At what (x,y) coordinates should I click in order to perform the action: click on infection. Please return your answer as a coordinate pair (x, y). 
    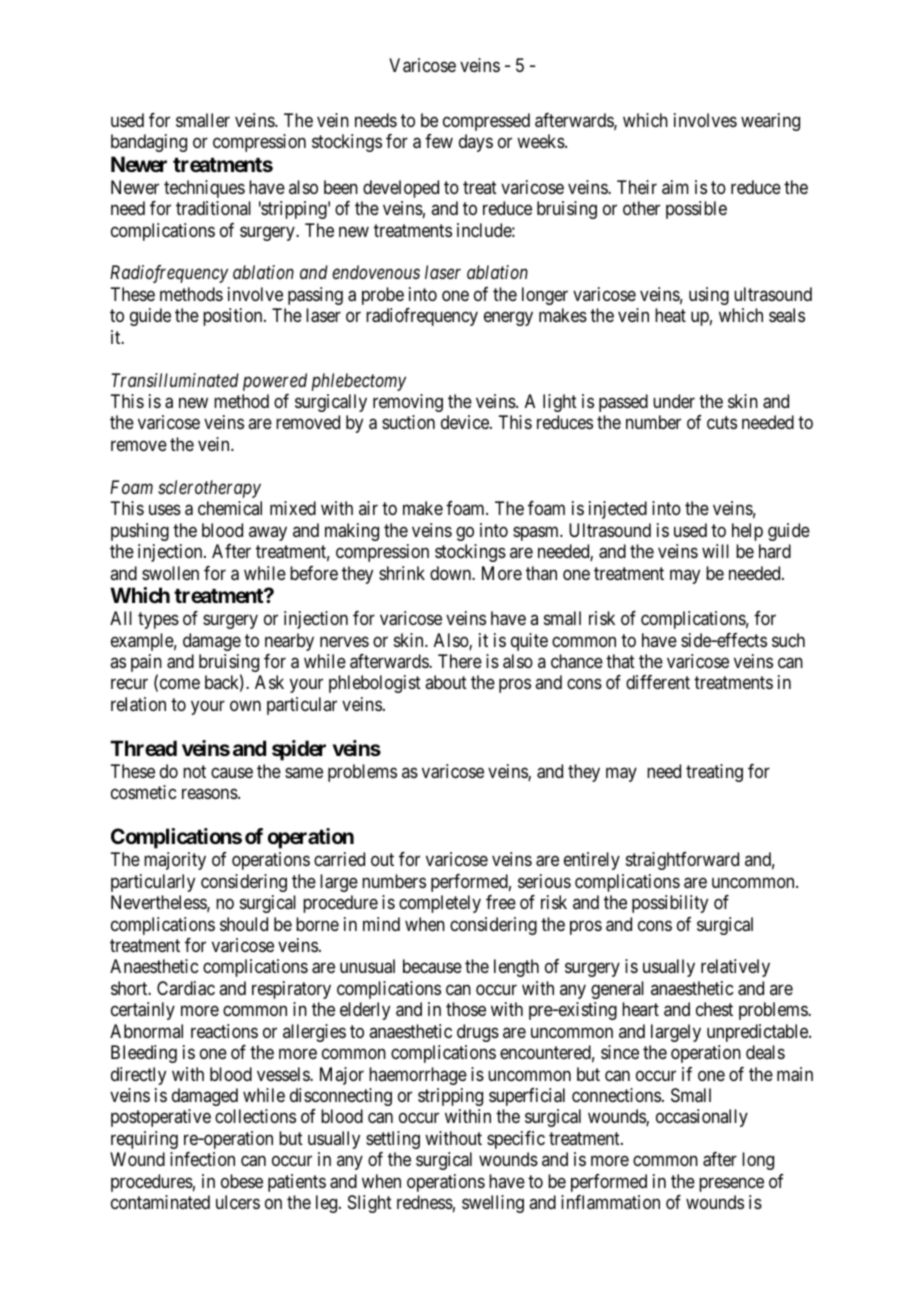
    Looking at the image, I should click on (202, 1159).
